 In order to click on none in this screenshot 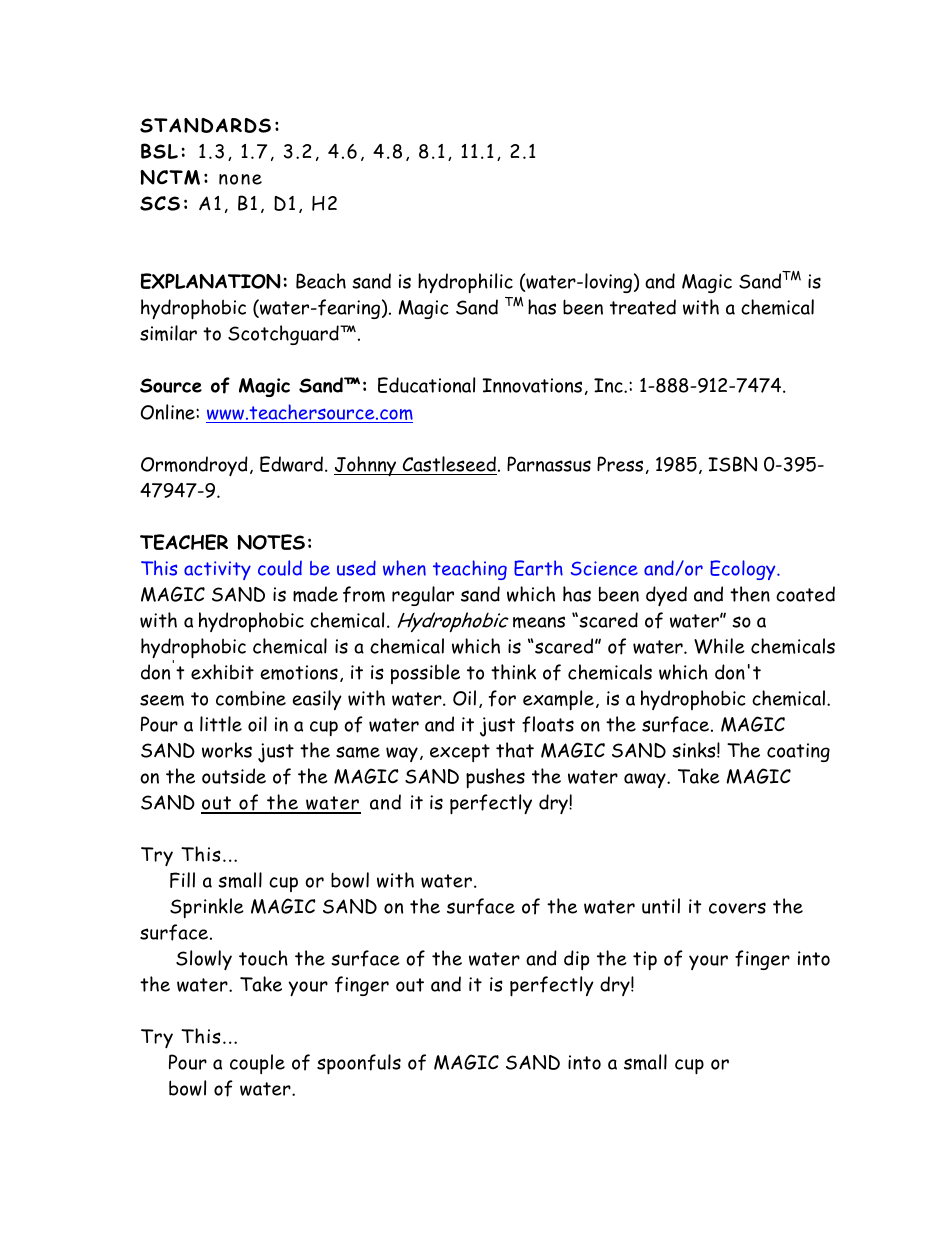, I will do `click(240, 179)`.
